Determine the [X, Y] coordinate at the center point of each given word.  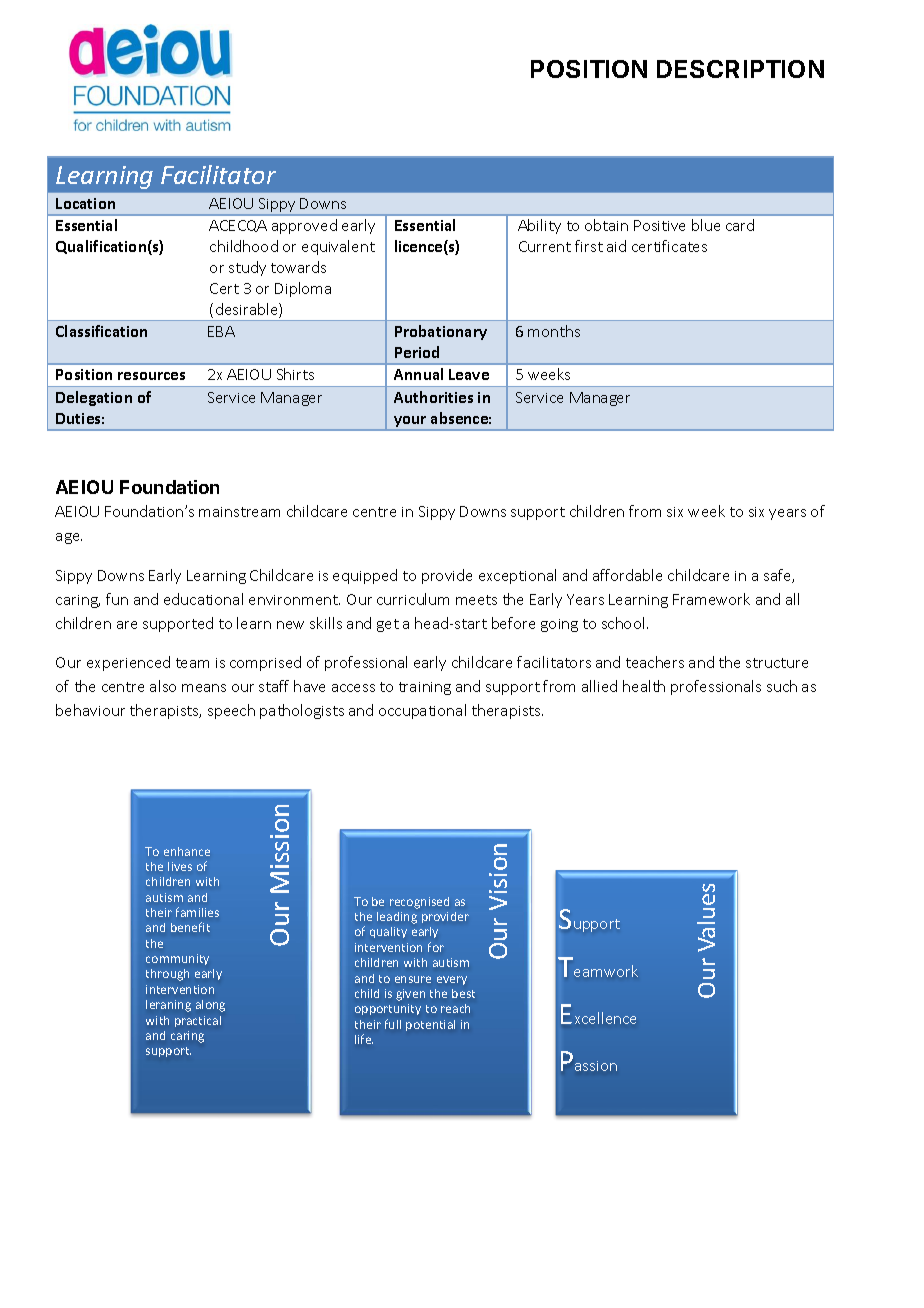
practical [198, 1021]
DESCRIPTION [740, 69]
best [463, 993]
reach [455, 1008]
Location [85, 203]
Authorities [433, 397]
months [554, 331]
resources [151, 376]
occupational [422, 711]
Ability [539, 226]
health [644, 686]
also [163, 686]
